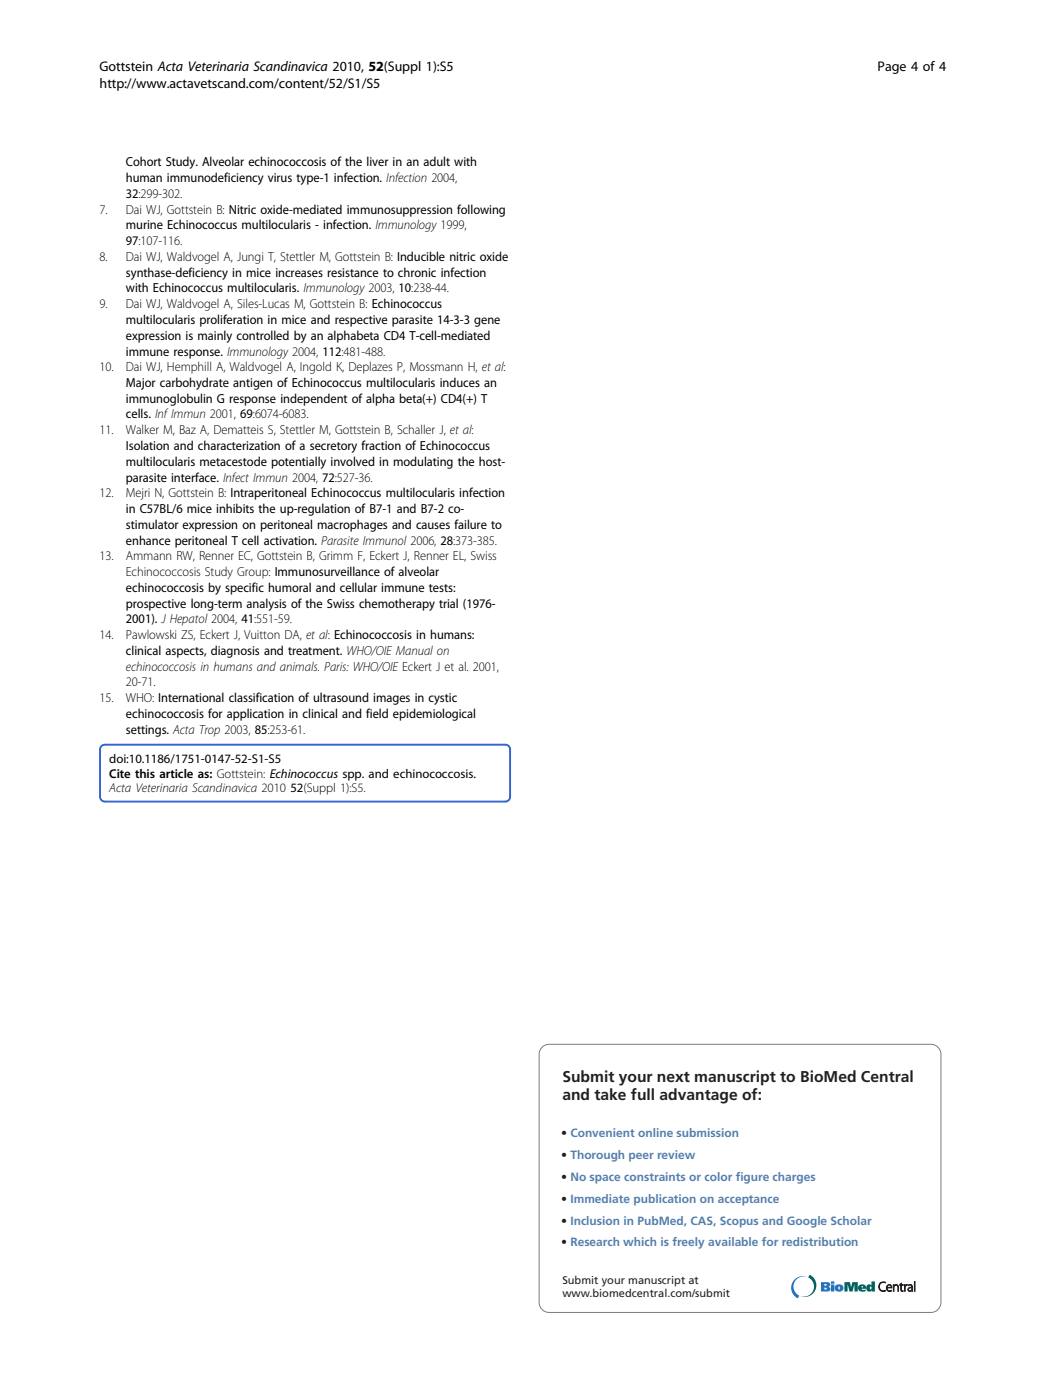 The width and height of the image is (1046, 1395). Describe the element at coordinates (143, 161) in the image. I see `Cohort` at that location.
